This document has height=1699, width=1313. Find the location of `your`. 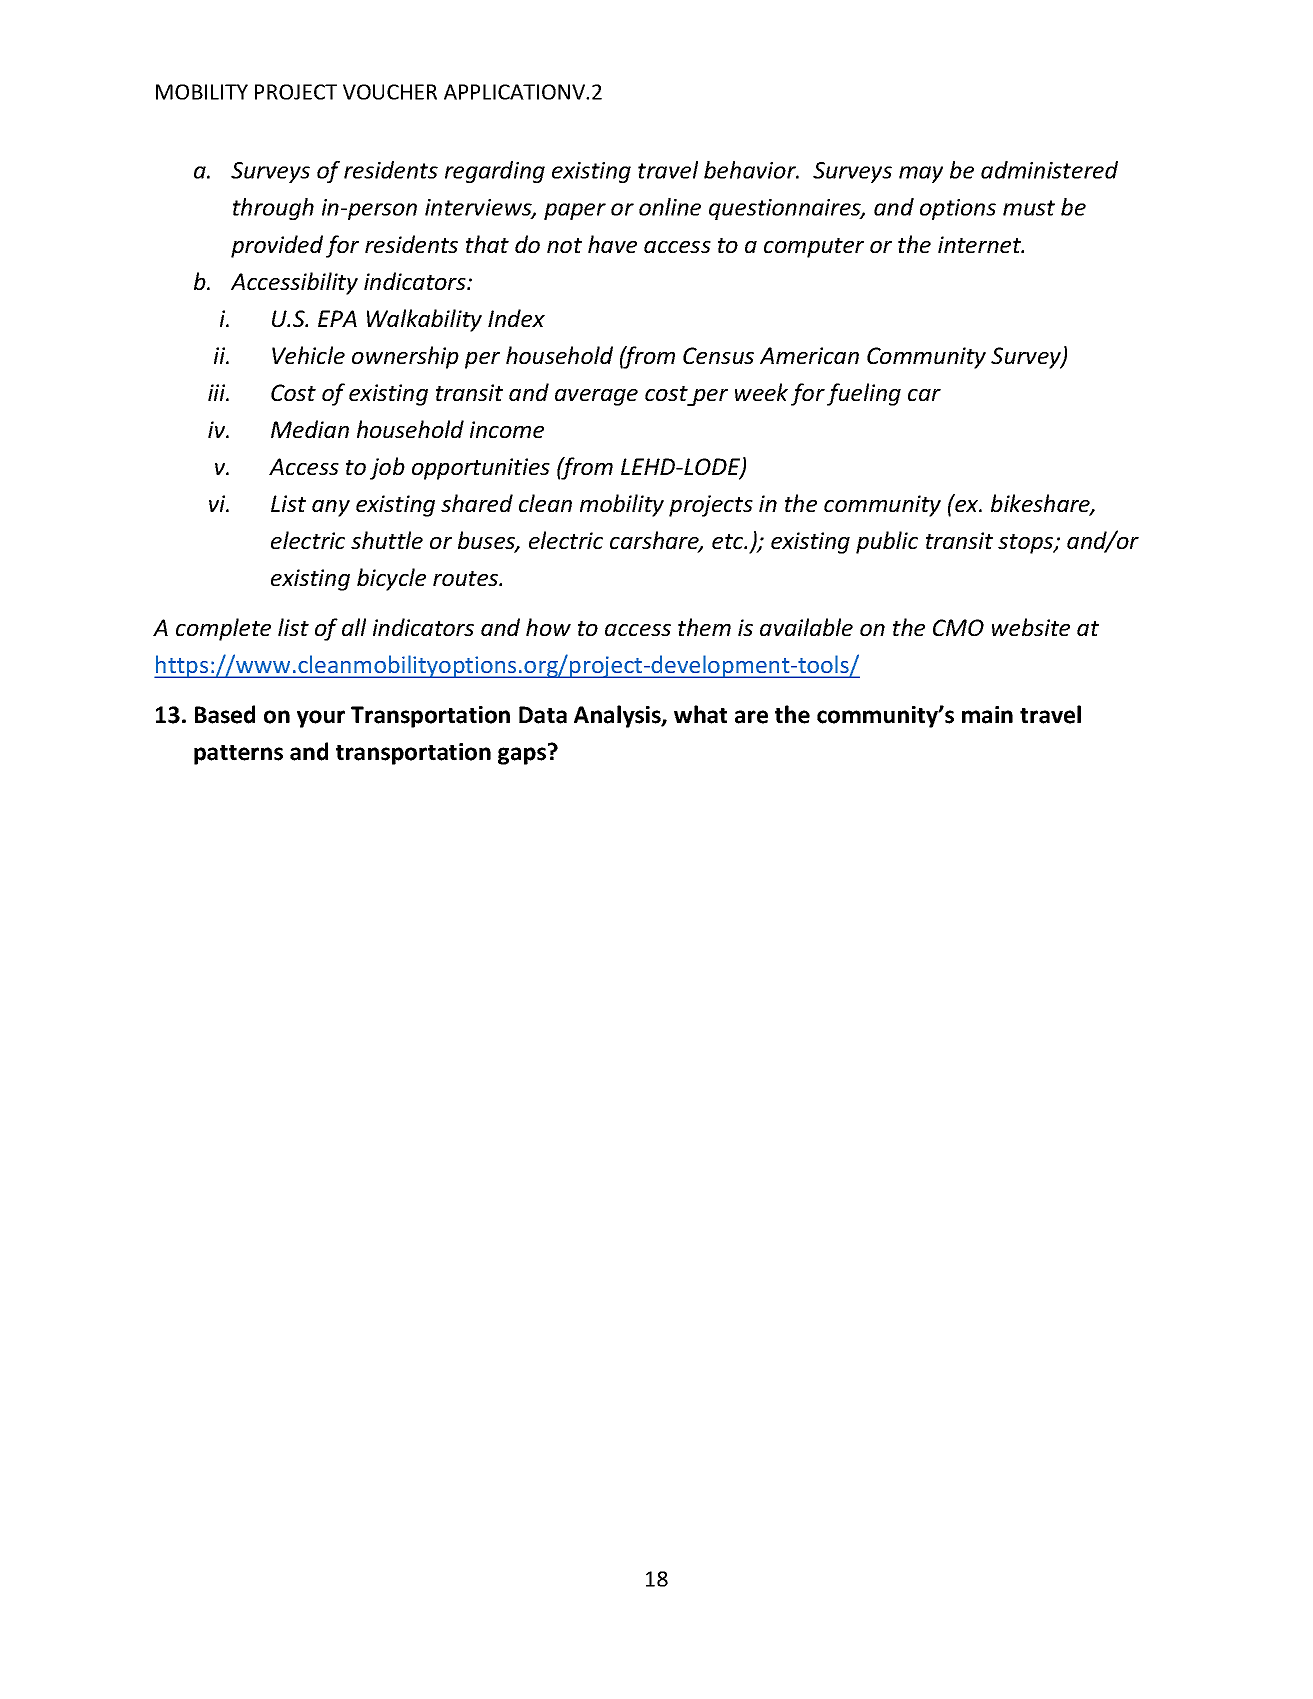

your is located at coordinates (321, 719).
